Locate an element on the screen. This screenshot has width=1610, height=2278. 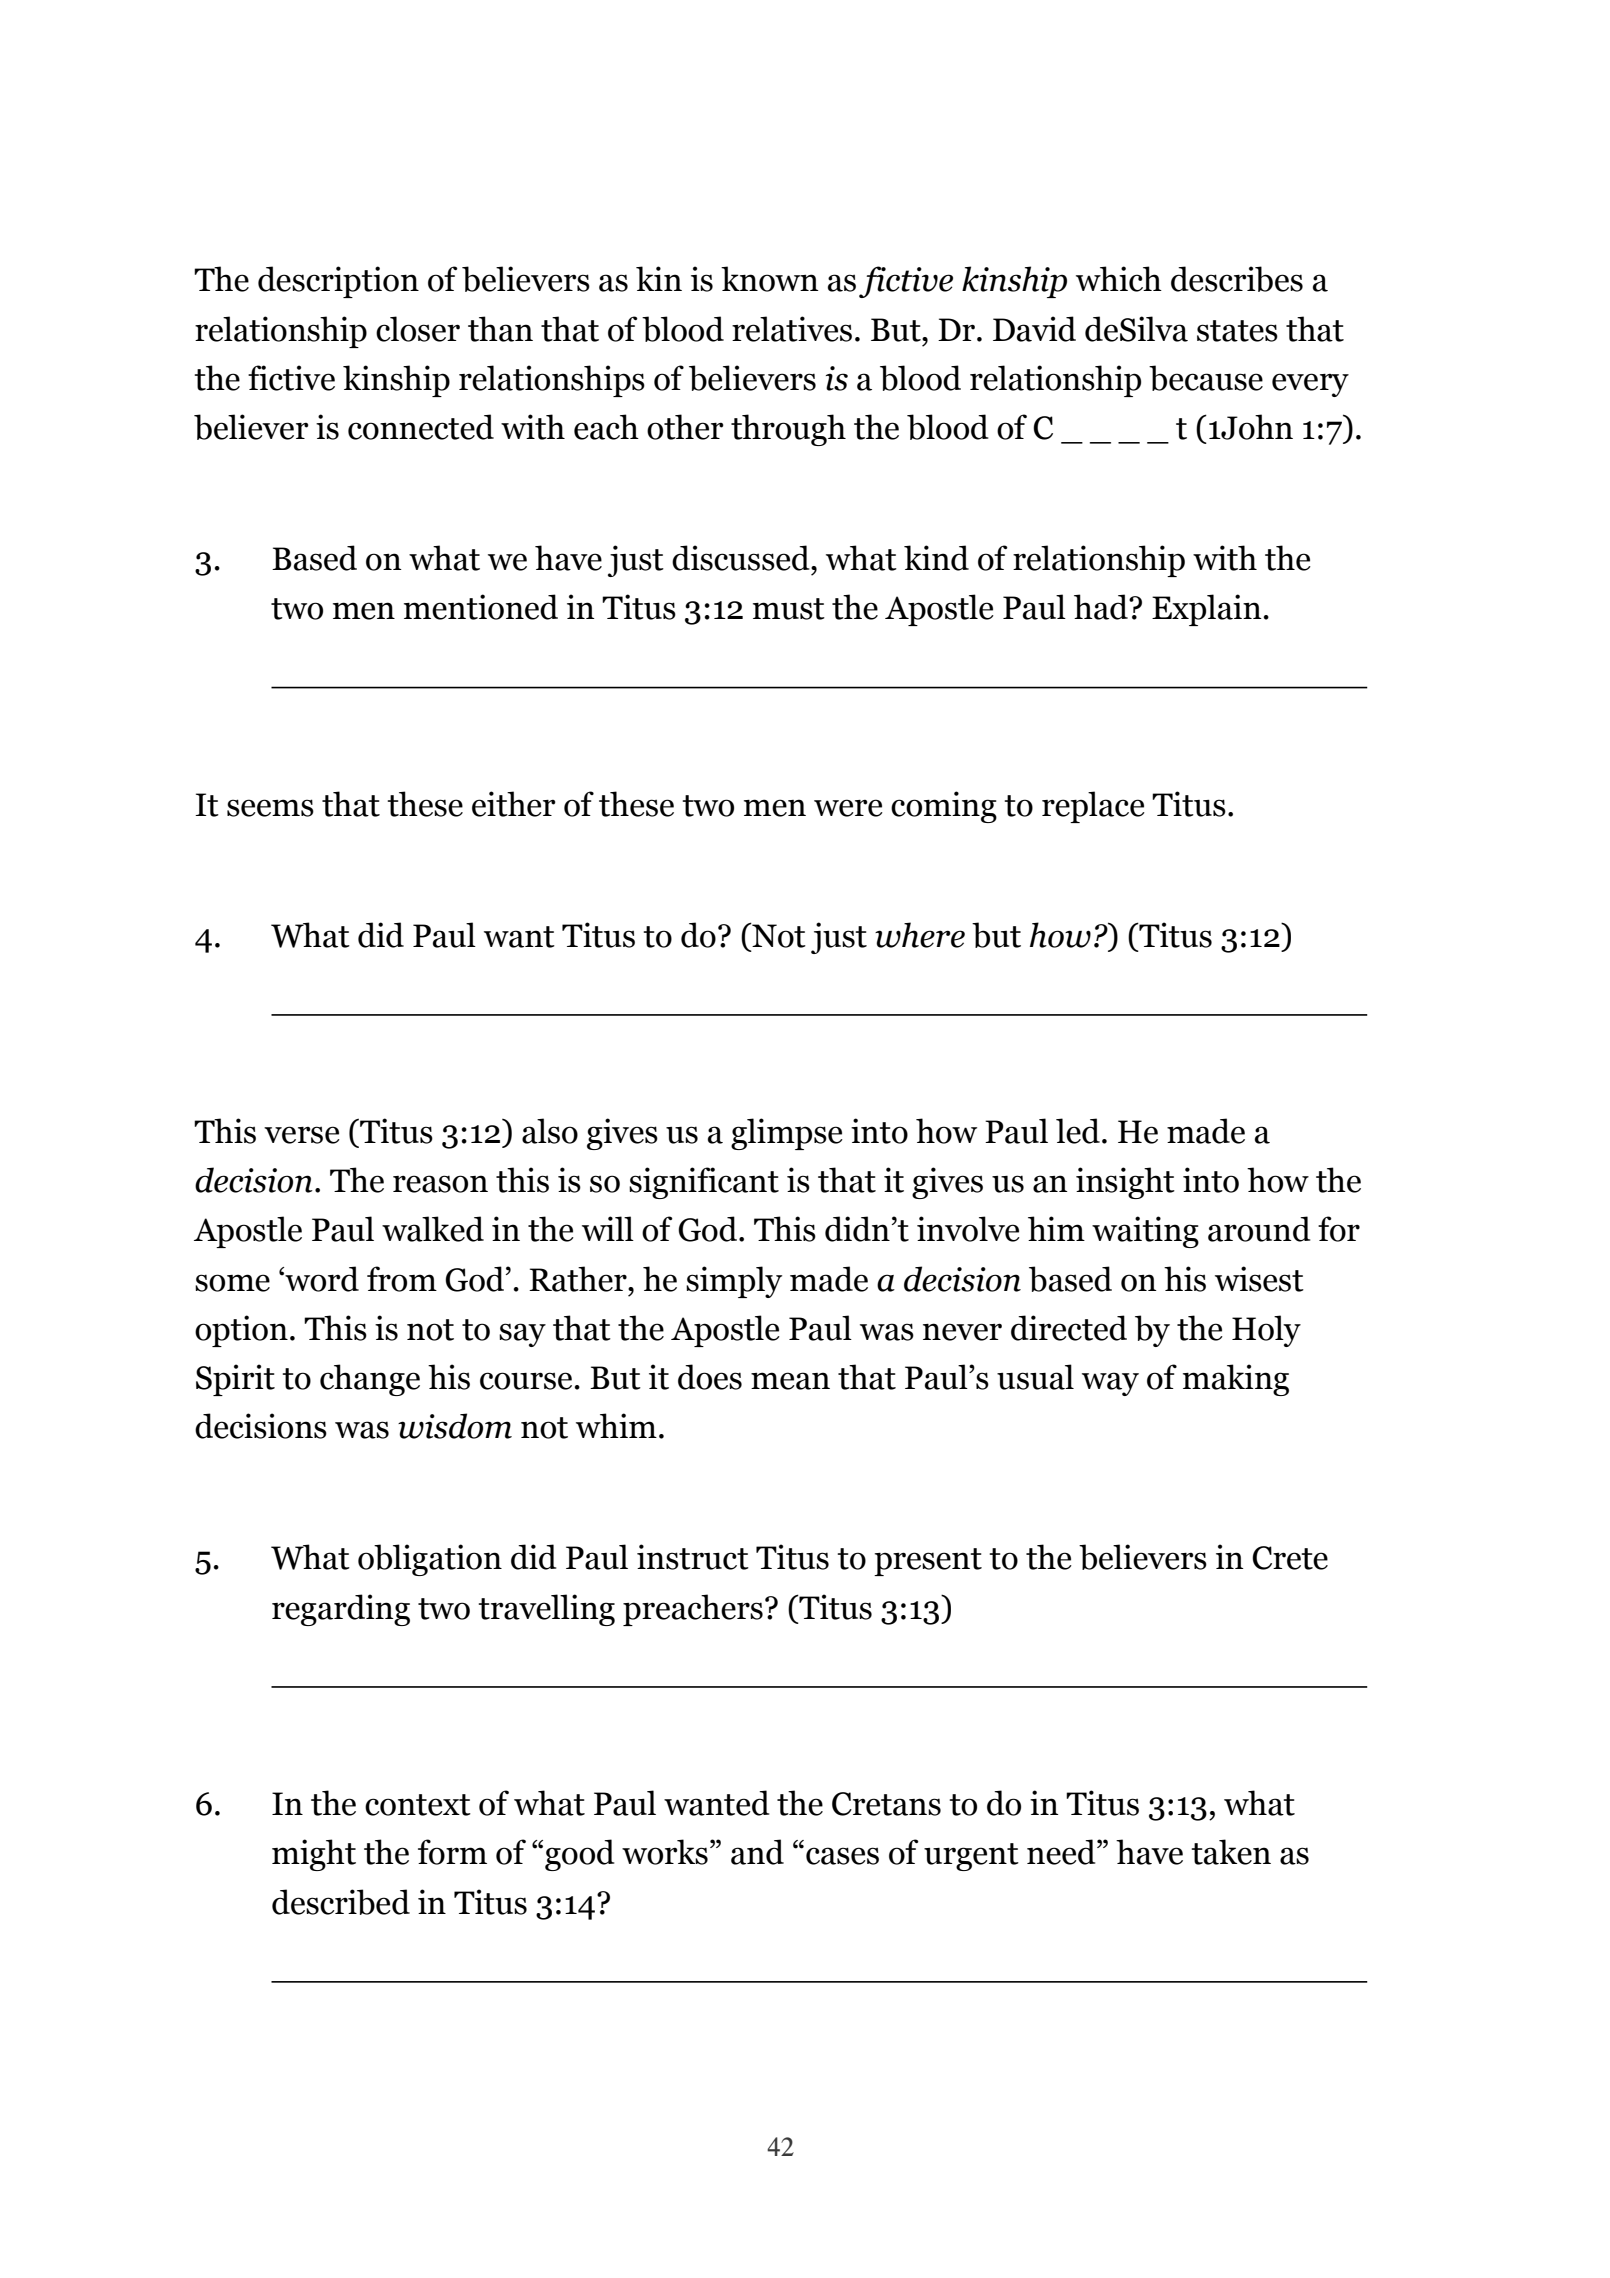
verse is located at coordinates (302, 1135).
